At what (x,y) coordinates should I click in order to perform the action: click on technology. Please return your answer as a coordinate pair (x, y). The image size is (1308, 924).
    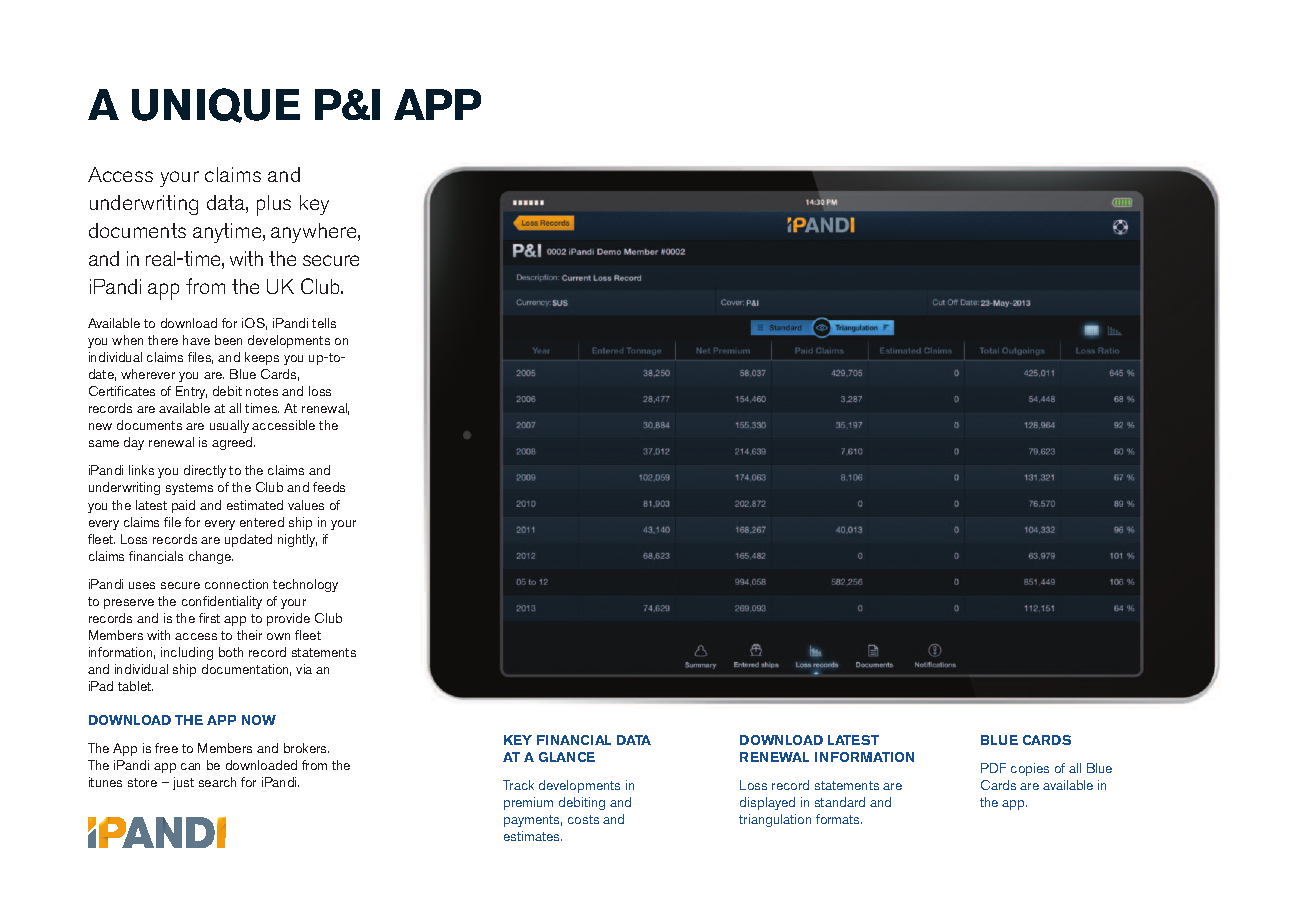
    Looking at the image, I should click on (305, 585).
